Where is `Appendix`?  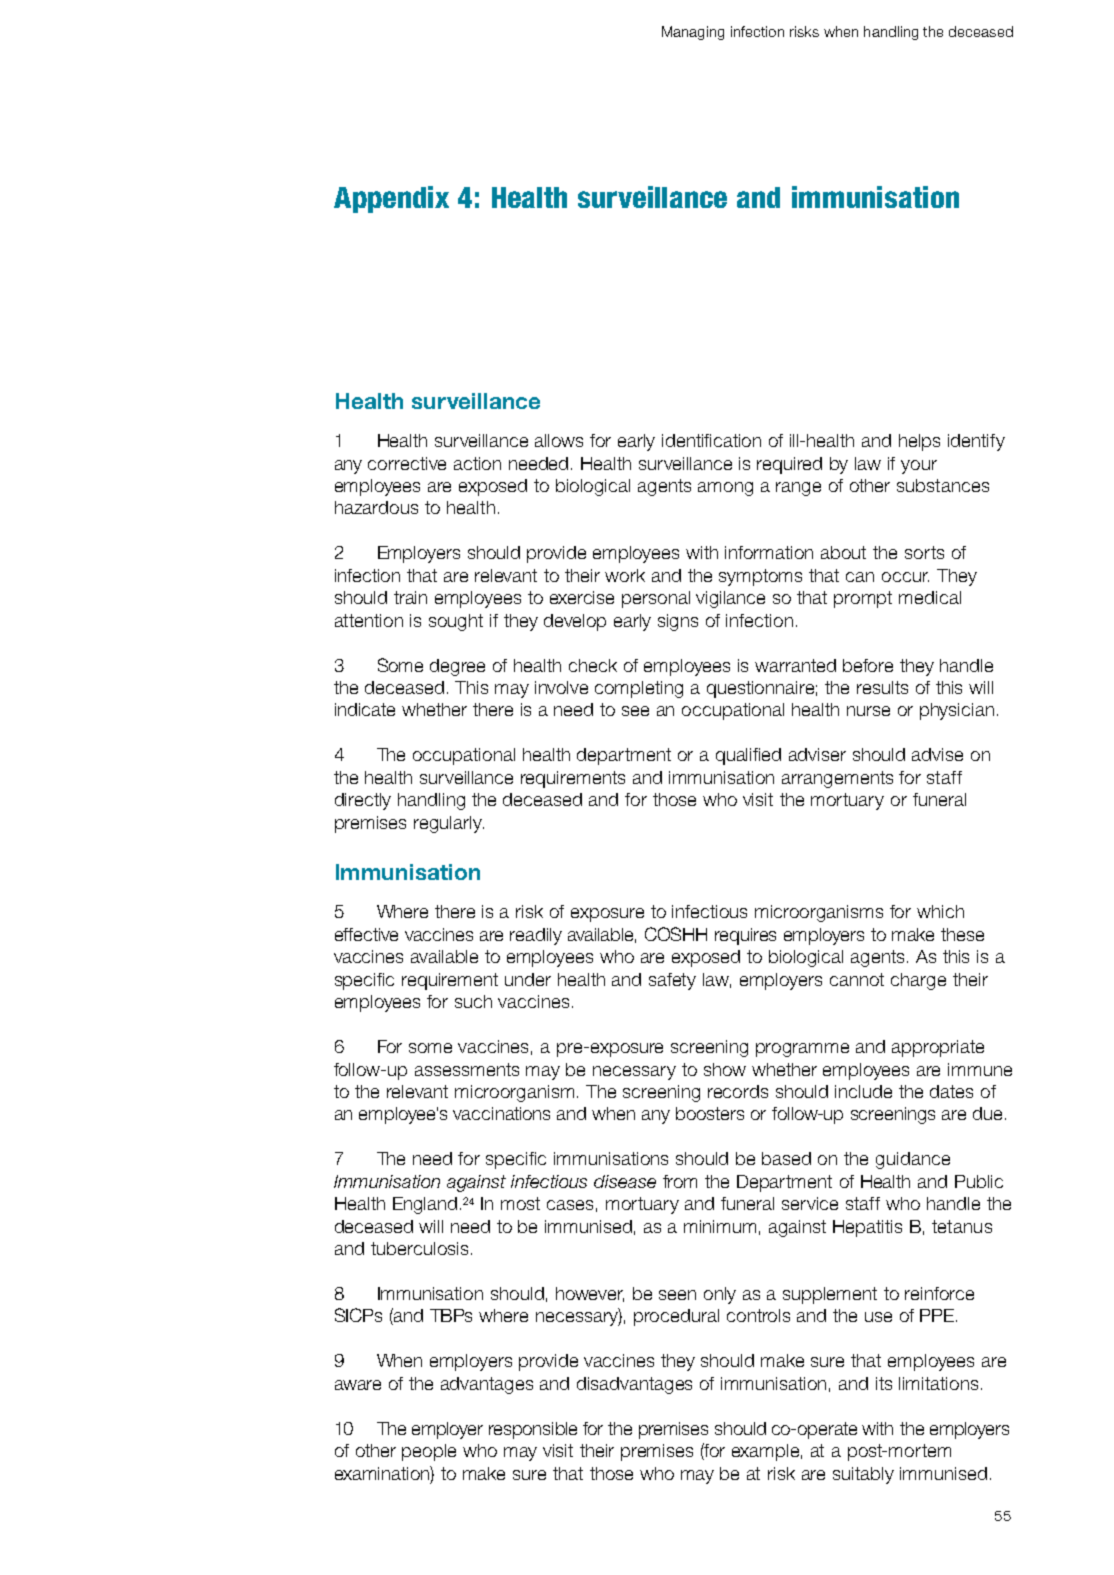 Appendix is located at coordinates (391, 199).
